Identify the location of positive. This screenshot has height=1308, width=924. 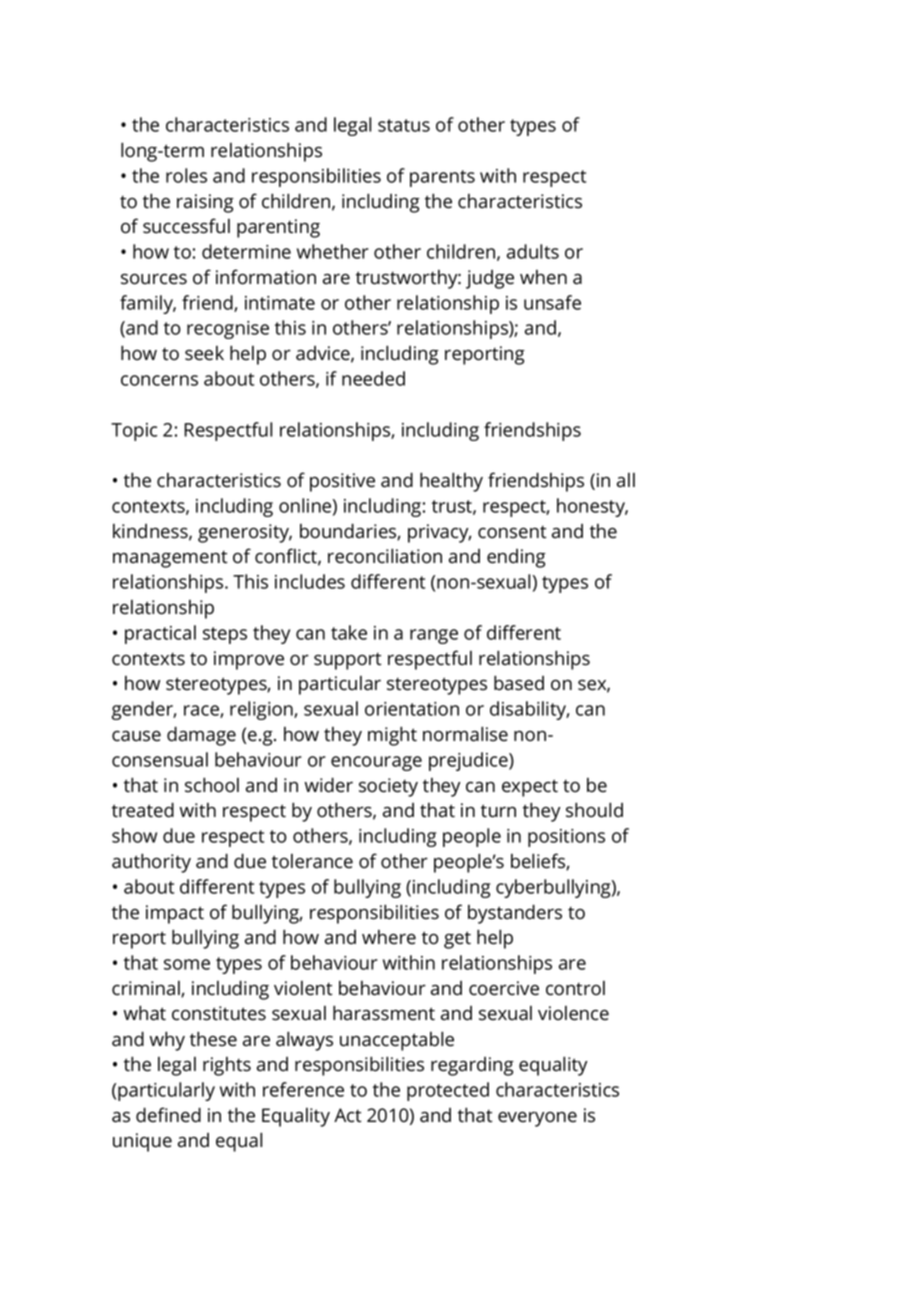
(342, 482).
